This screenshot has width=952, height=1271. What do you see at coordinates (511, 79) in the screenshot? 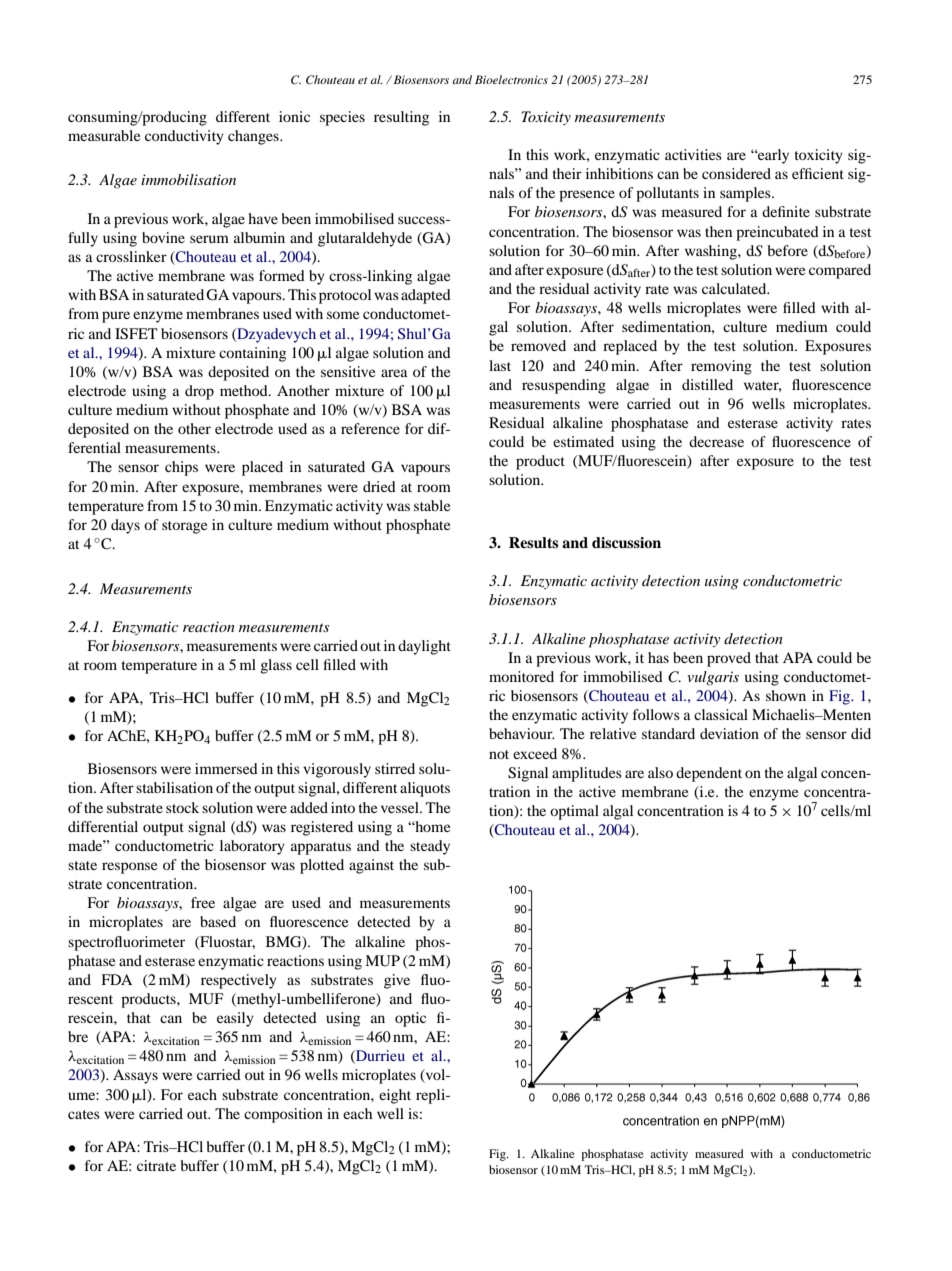
I see `Bioelectronics` at bounding box center [511, 79].
